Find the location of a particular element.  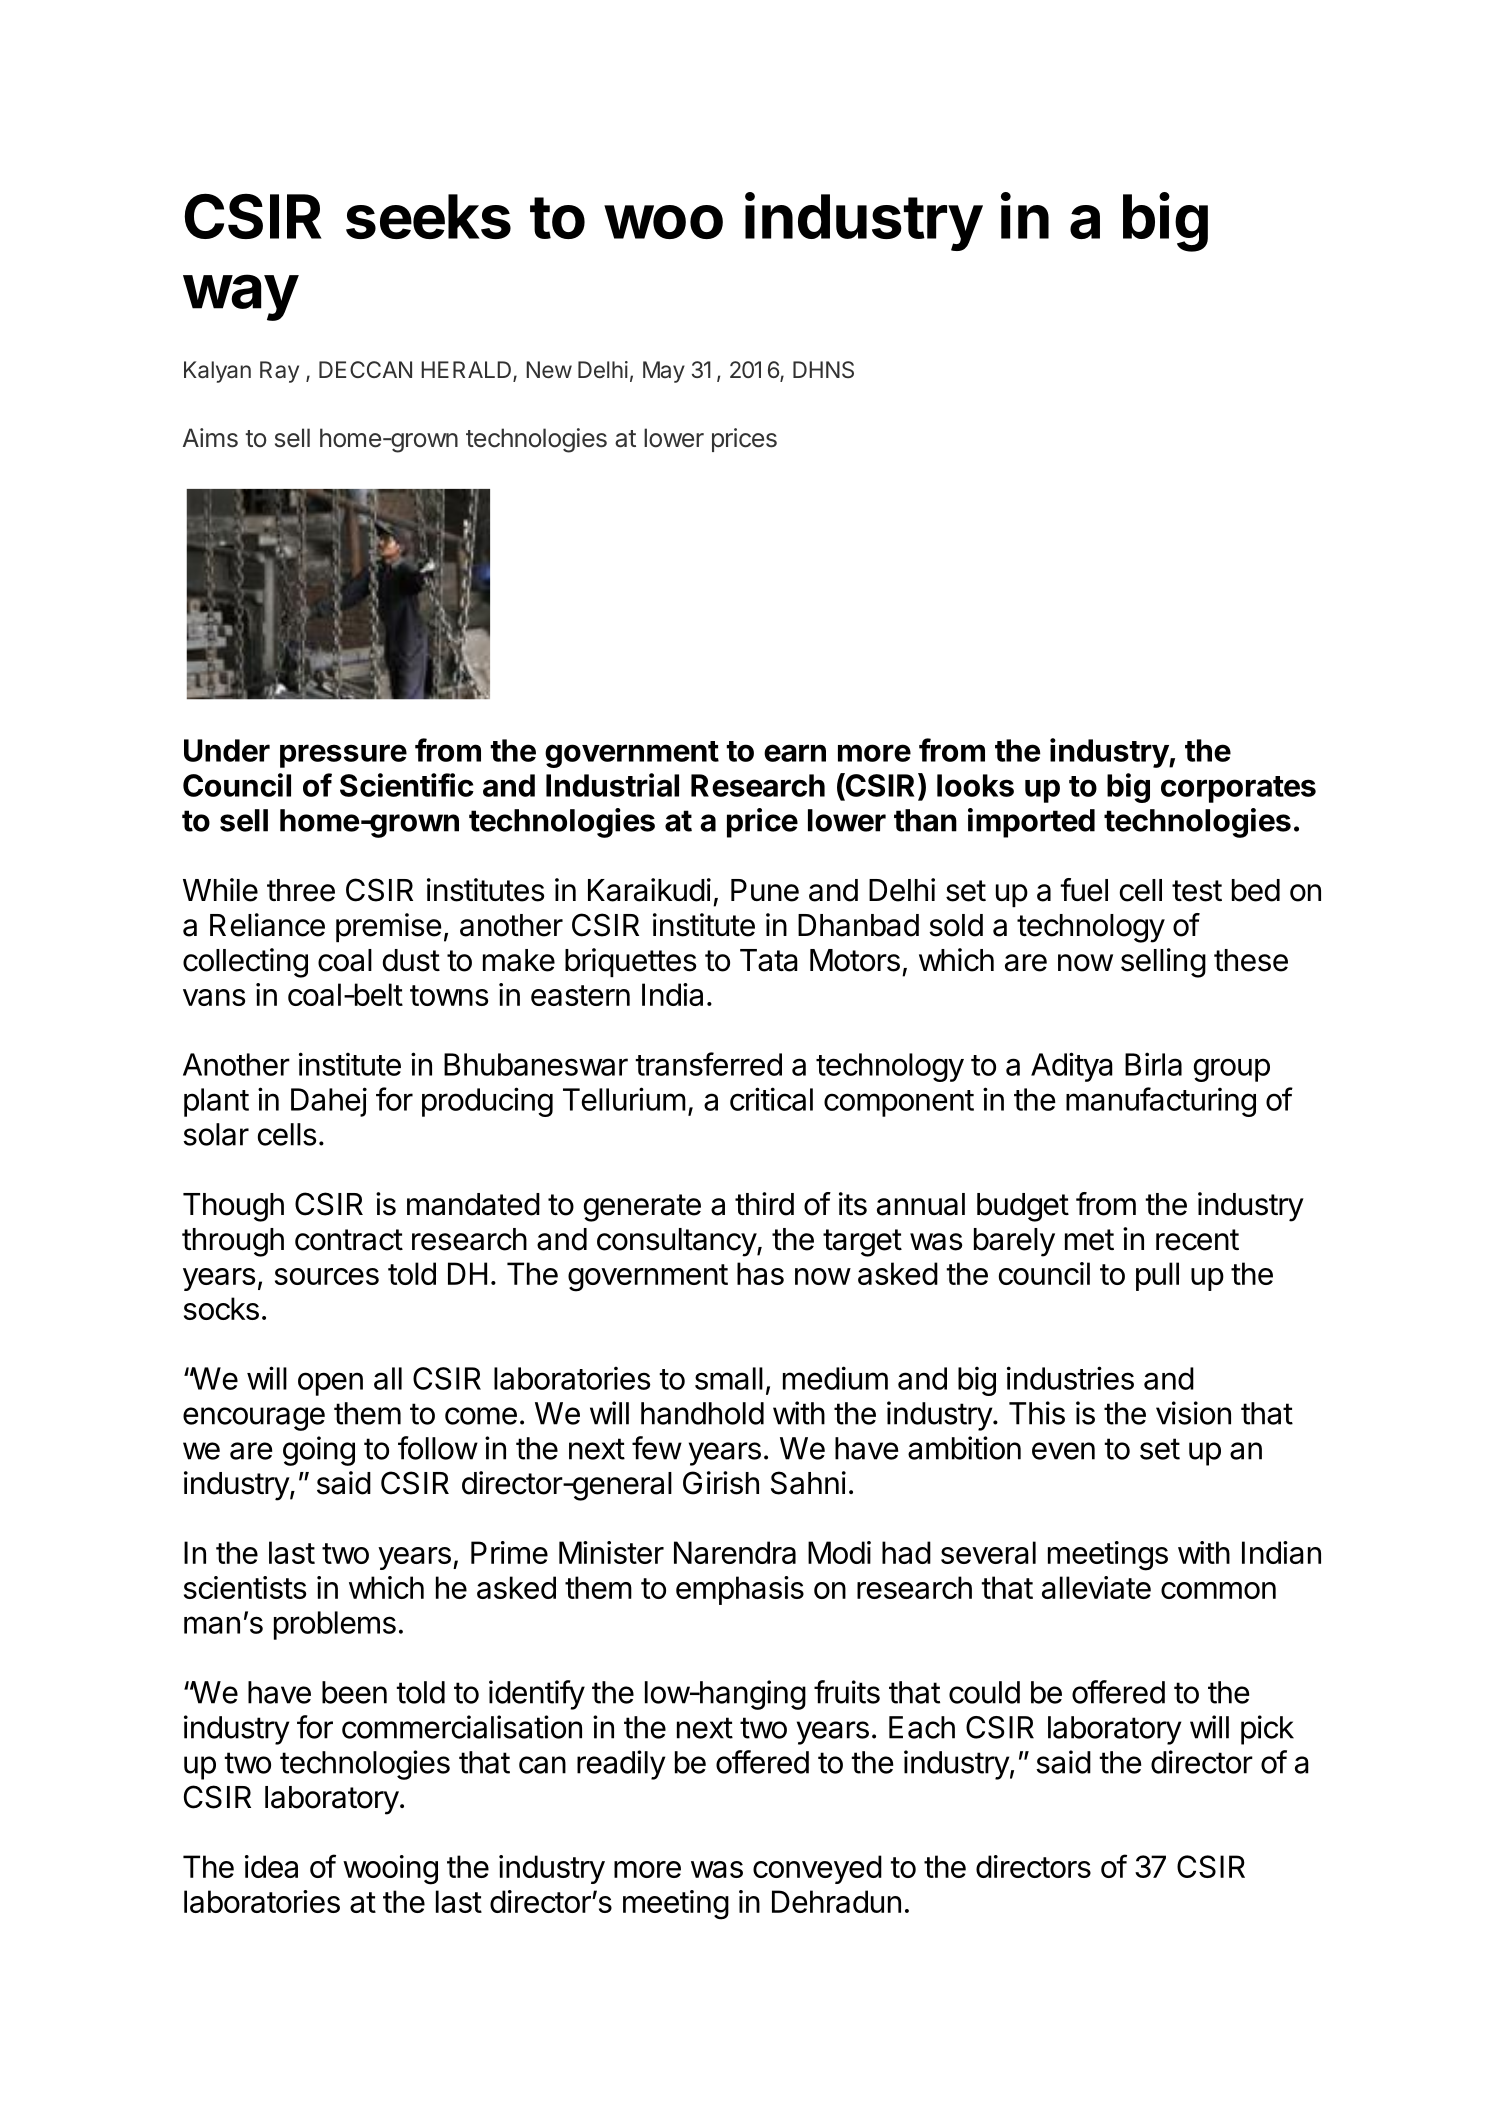

May is located at coordinates (664, 372).
